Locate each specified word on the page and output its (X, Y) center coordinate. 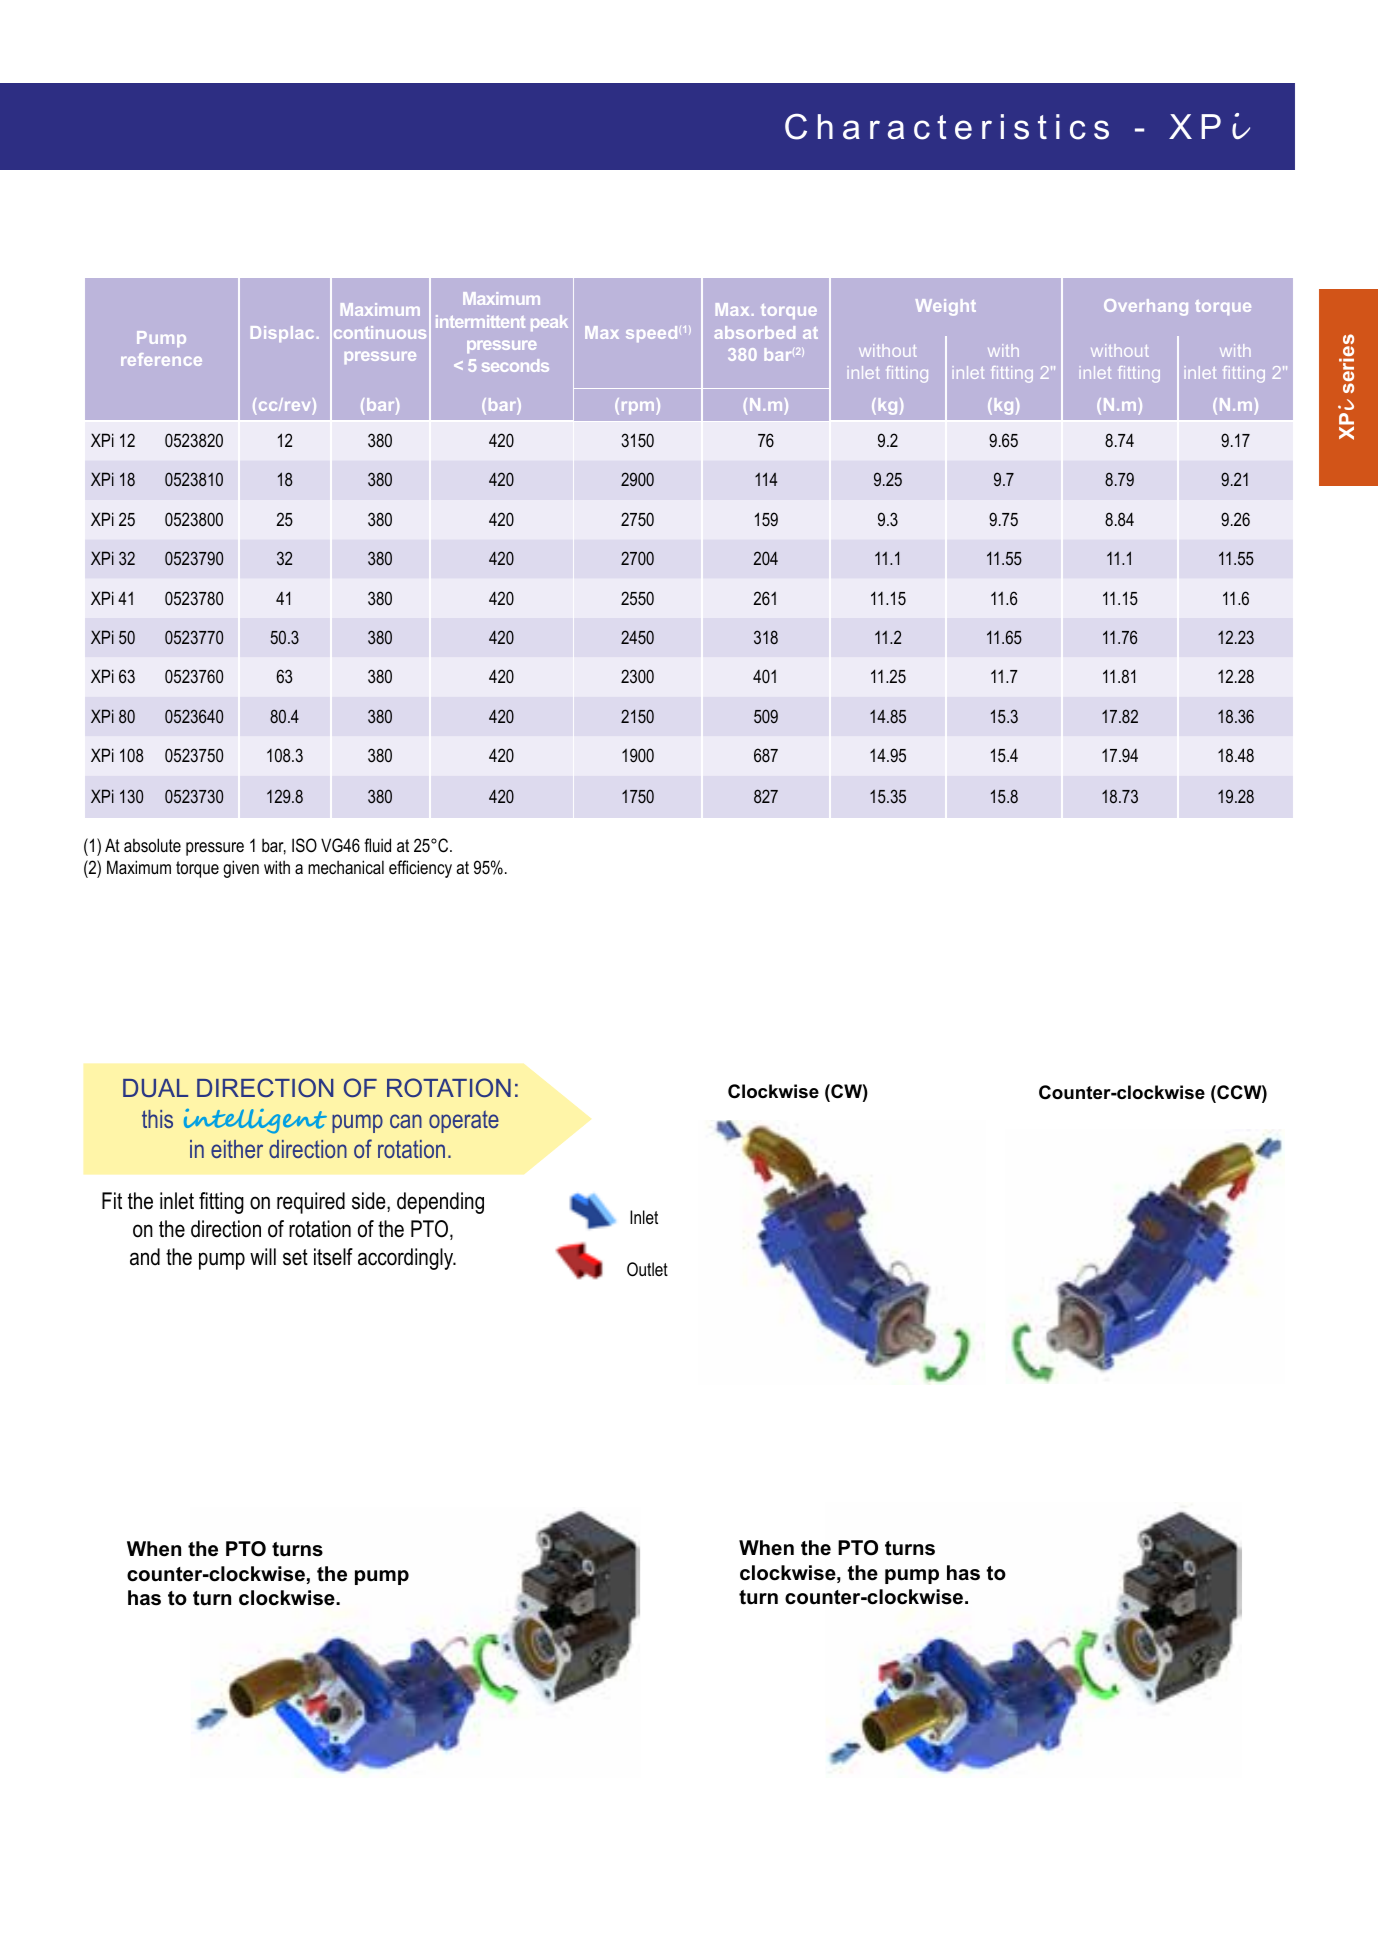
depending (440, 1203)
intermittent (480, 321)
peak (549, 323)
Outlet (647, 1269)
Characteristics (947, 127)
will (263, 1256)
